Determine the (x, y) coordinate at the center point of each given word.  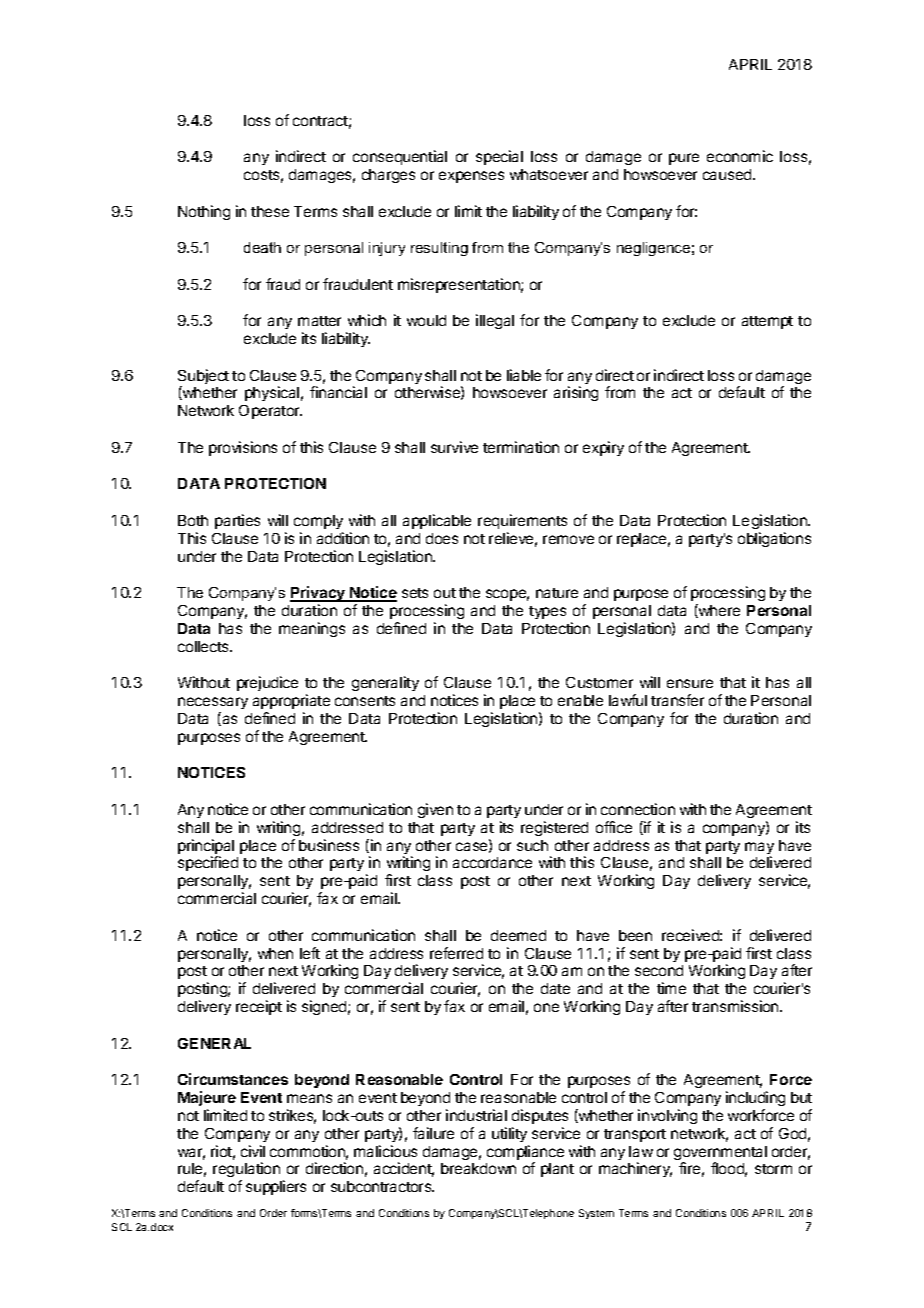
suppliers (276, 1187)
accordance (492, 862)
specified (208, 863)
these (270, 211)
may (759, 849)
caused (728, 174)
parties (237, 521)
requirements (522, 521)
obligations (774, 539)
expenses (471, 177)
